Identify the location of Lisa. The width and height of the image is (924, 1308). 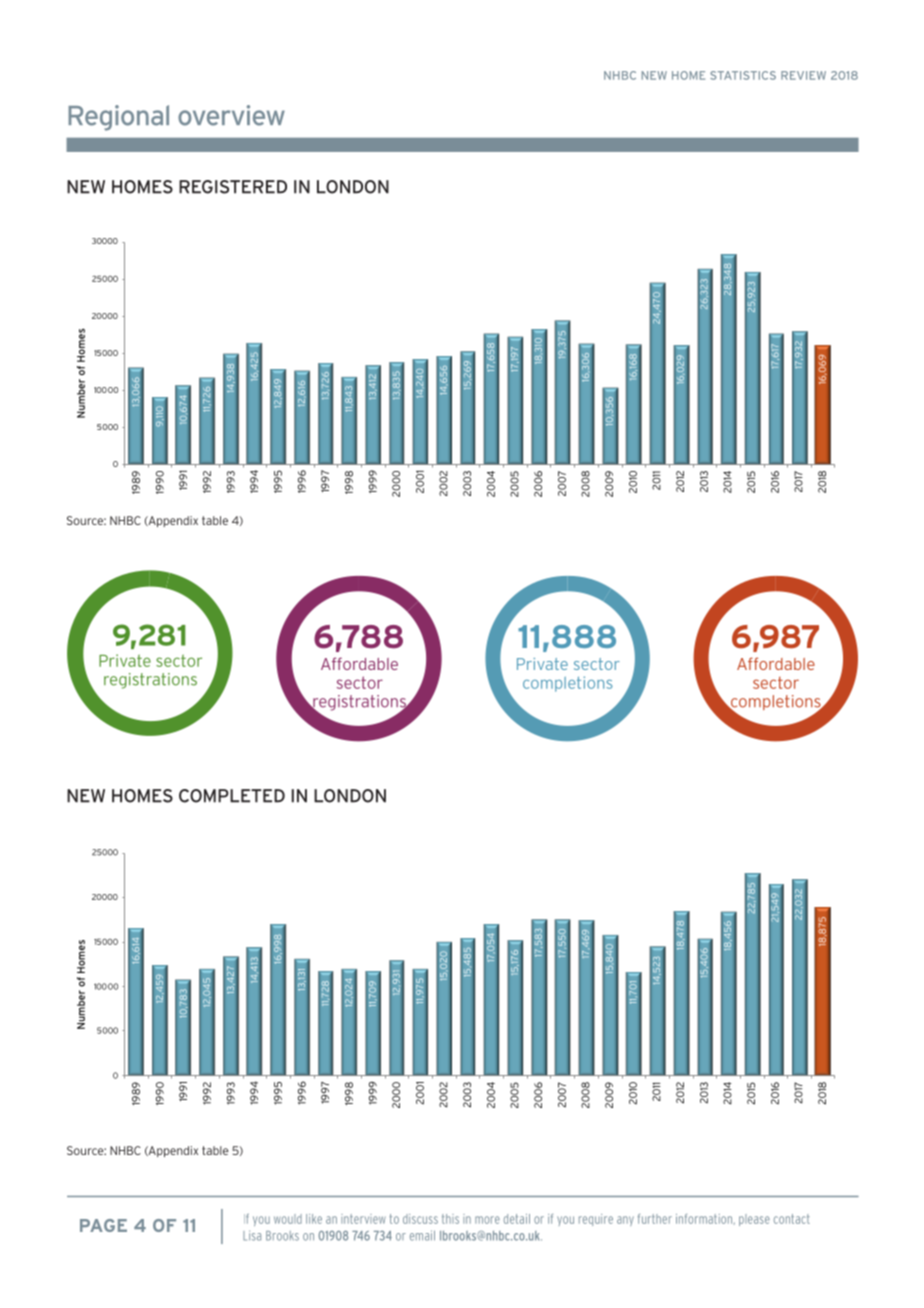
(252, 1235).
